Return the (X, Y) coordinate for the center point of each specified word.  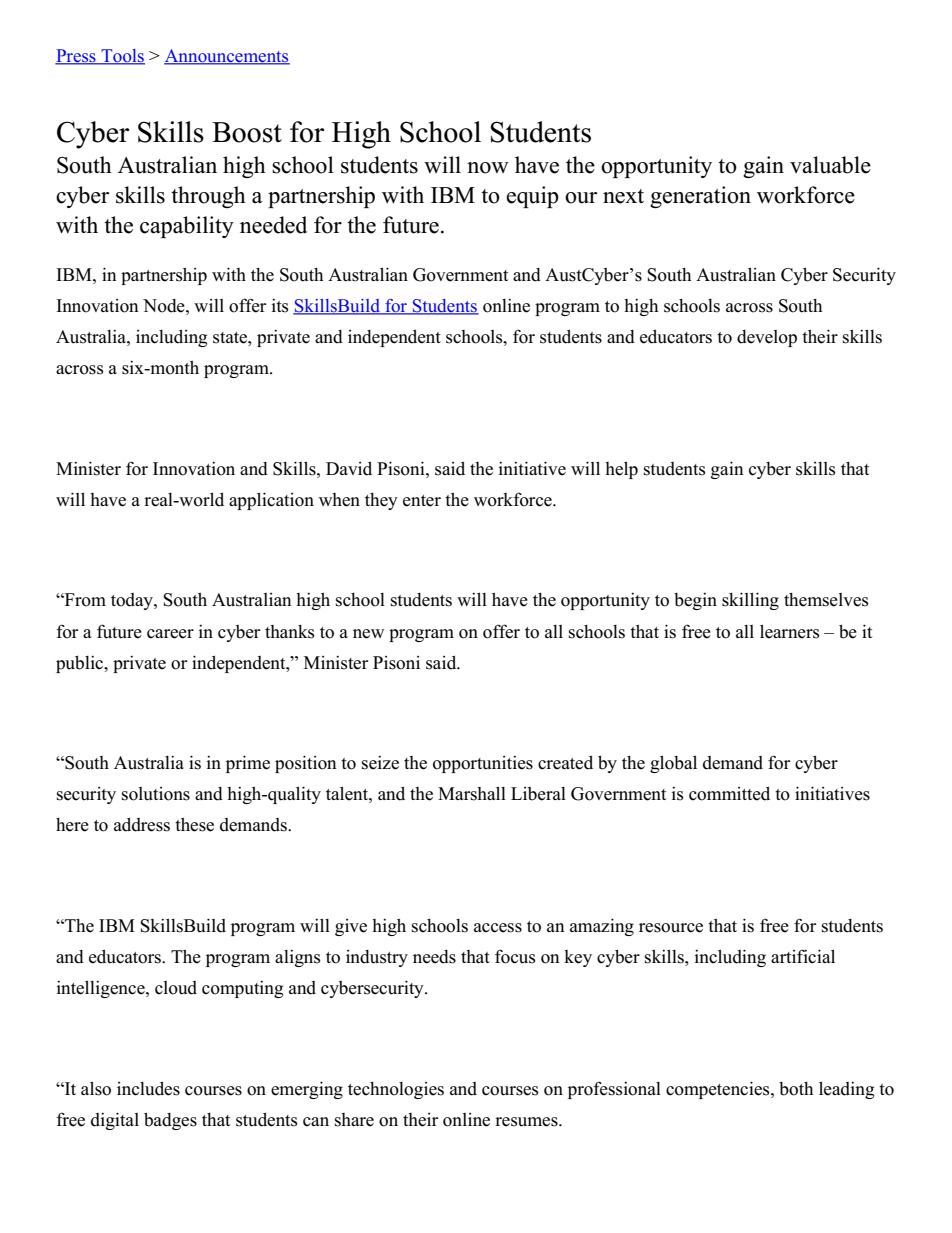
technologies (396, 1090)
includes (148, 1088)
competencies (719, 1090)
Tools (122, 57)
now (488, 168)
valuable (830, 165)
